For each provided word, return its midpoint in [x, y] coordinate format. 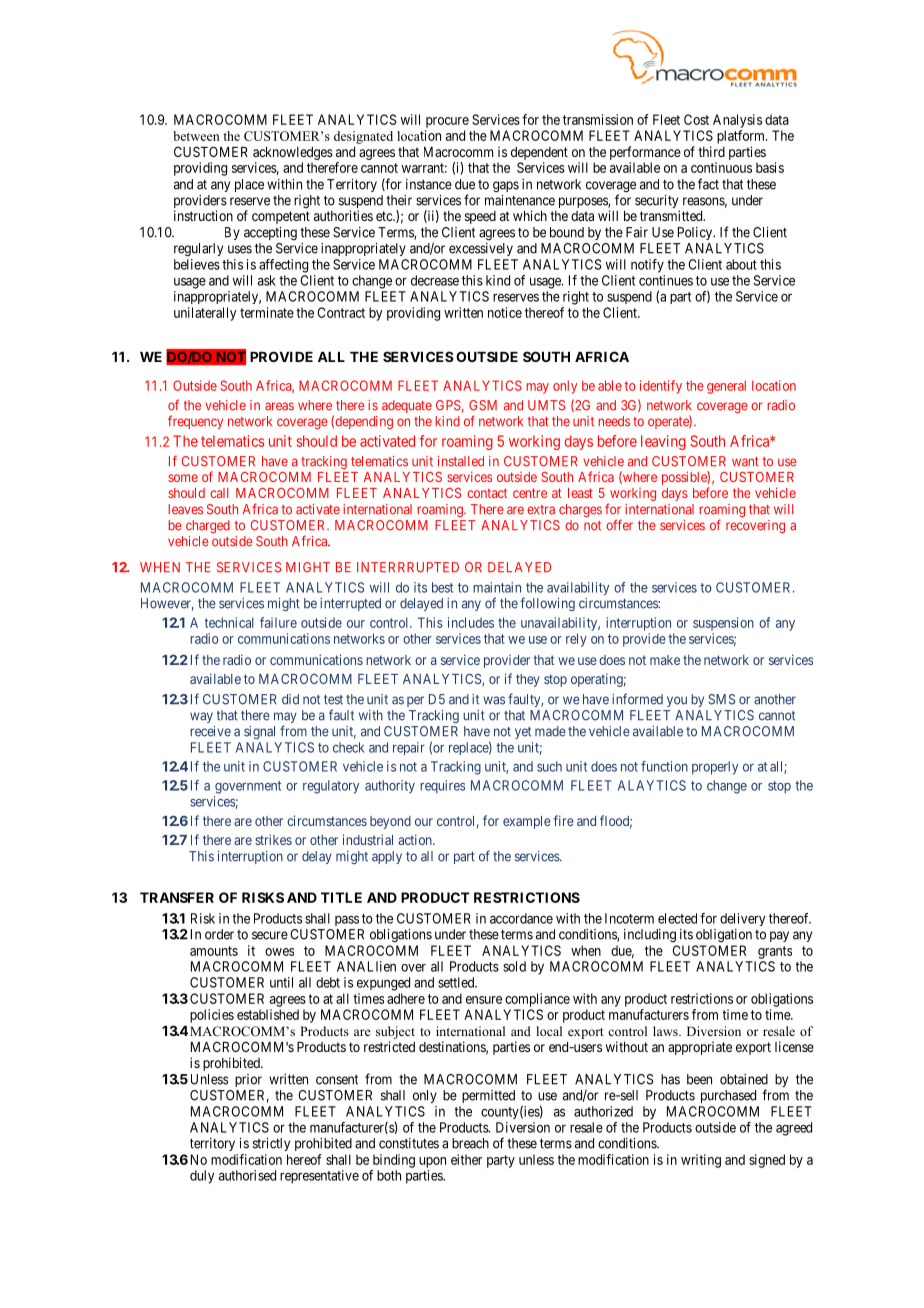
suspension [723, 624]
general [726, 387]
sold [514, 966]
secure [270, 935]
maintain [497, 587]
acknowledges [293, 153]
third [711, 151]
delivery [742, 919]
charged [208, 526]
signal [259, 732]
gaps [506, 187]
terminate [267, 312]
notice [505, 312]
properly [715, 768]
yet [523, 733]
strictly [271, 1144]
